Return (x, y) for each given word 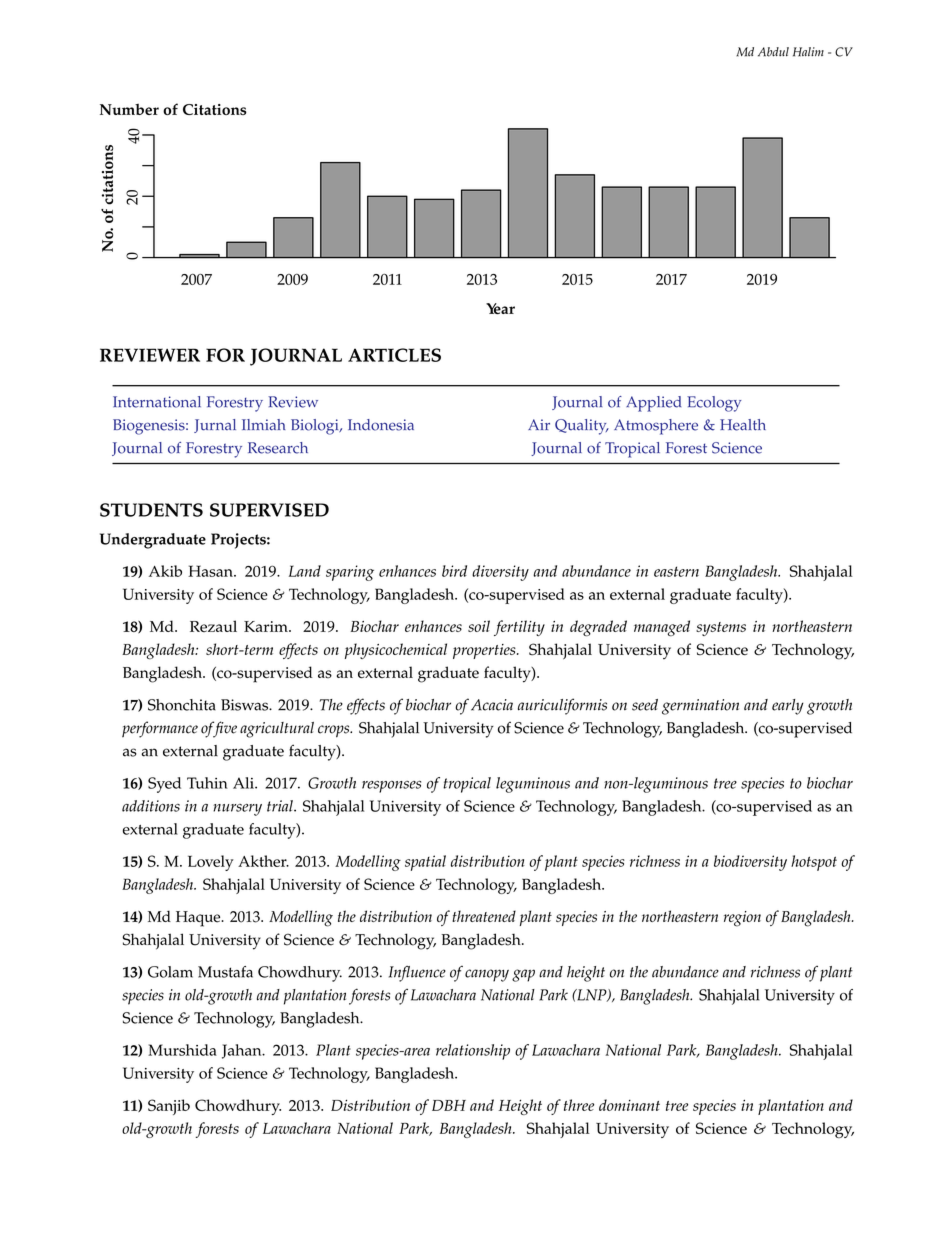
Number (129, 109)
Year (500, 308)
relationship (473, 1052)
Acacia (492, 705)
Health (743, 425)
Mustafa (225, 972)
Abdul (773, 52)
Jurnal (215, 426)
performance (160, 729)
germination (700, 707)
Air (539, 424)
